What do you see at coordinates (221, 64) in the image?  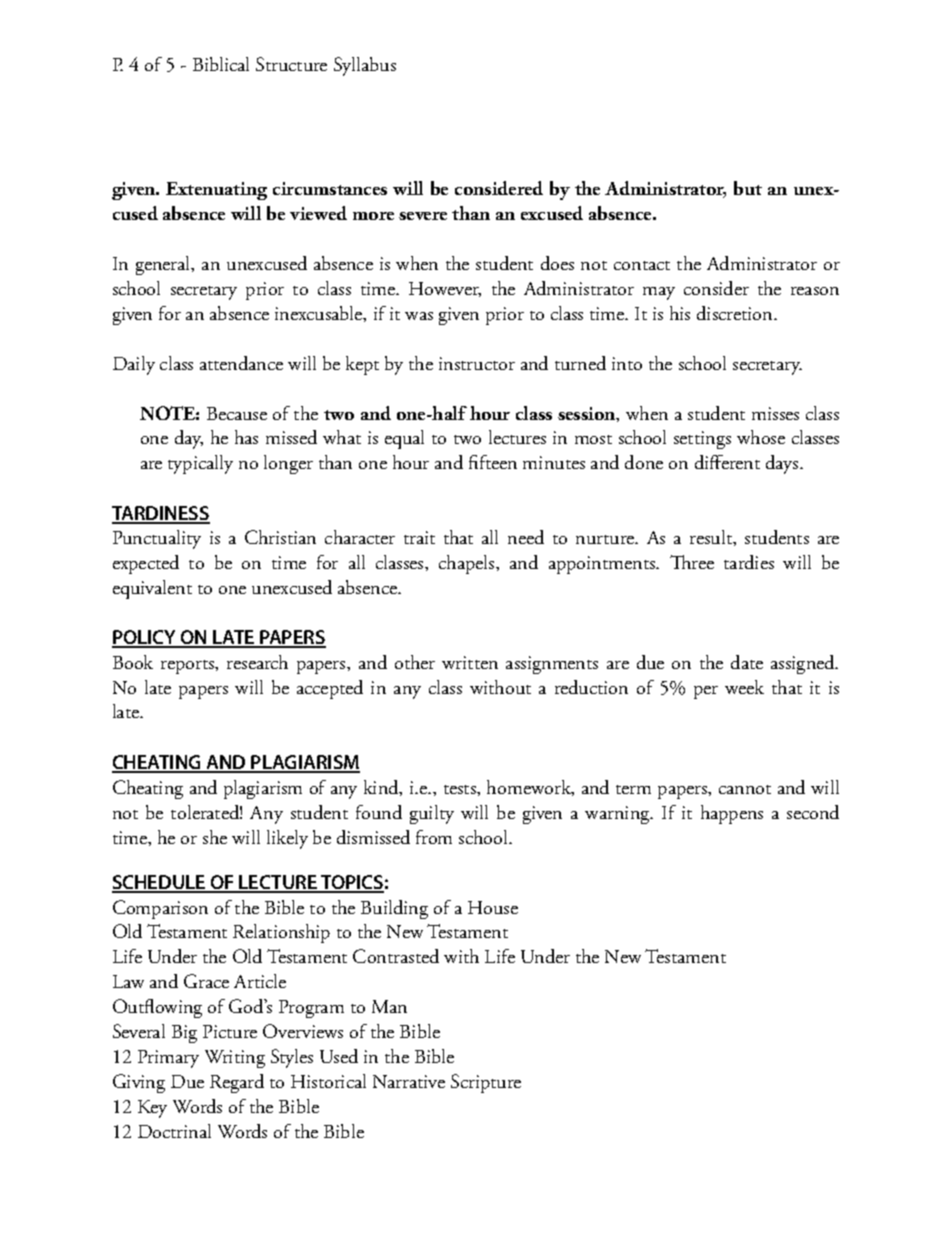 I see `Biblical` at bounding box center [221, 64].
